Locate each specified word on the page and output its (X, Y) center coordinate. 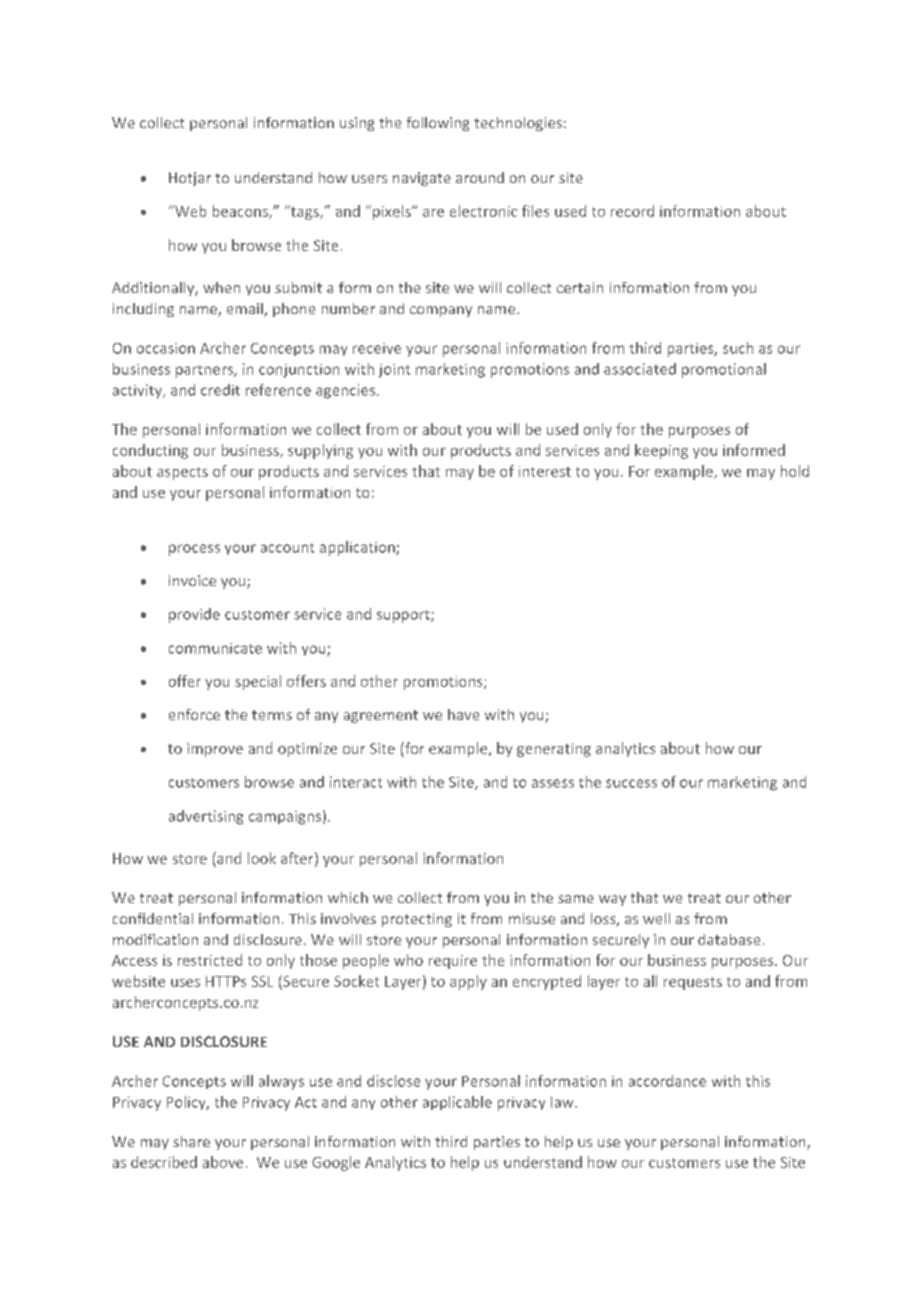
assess (553, 783)
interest (545, 471)
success (631, 783)
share (191, 1141)
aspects (182, 473)
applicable (457, 1103)
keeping (661, 451)
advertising (206, 817)
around (480, 177)
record (632, 211)
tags (305, 212)
